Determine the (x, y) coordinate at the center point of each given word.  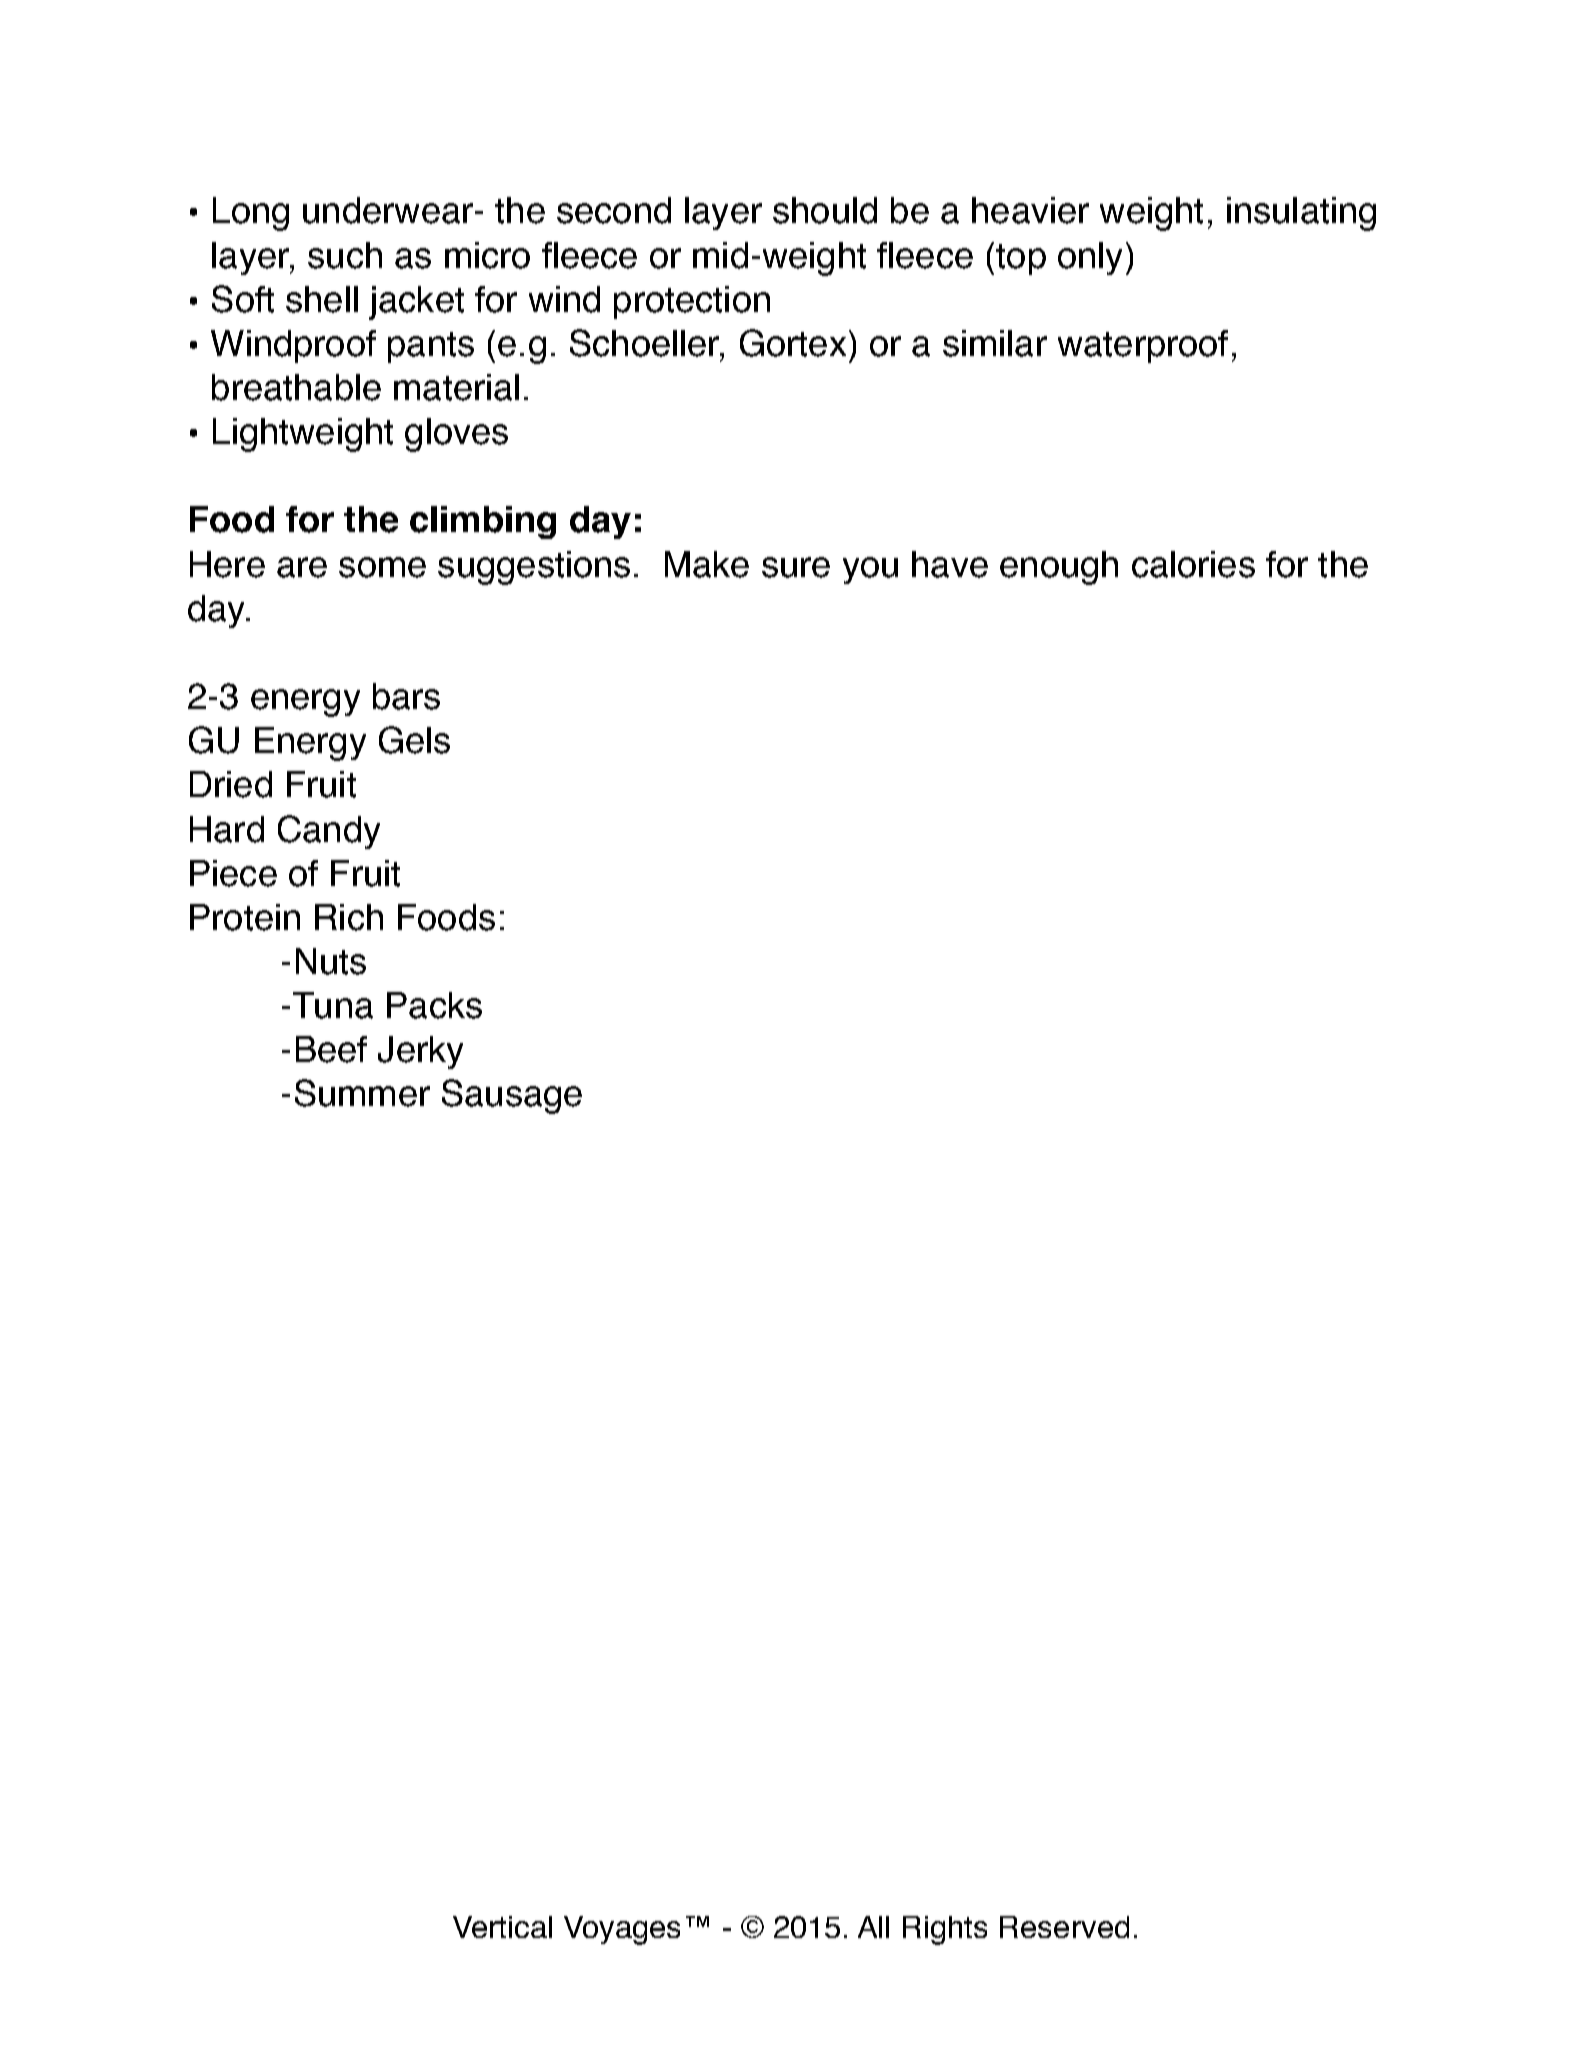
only (1090, 258)
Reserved (1064, 1927)
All (873, 1927)
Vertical (502, 1927)
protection (692, 302)
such (345, 255)
